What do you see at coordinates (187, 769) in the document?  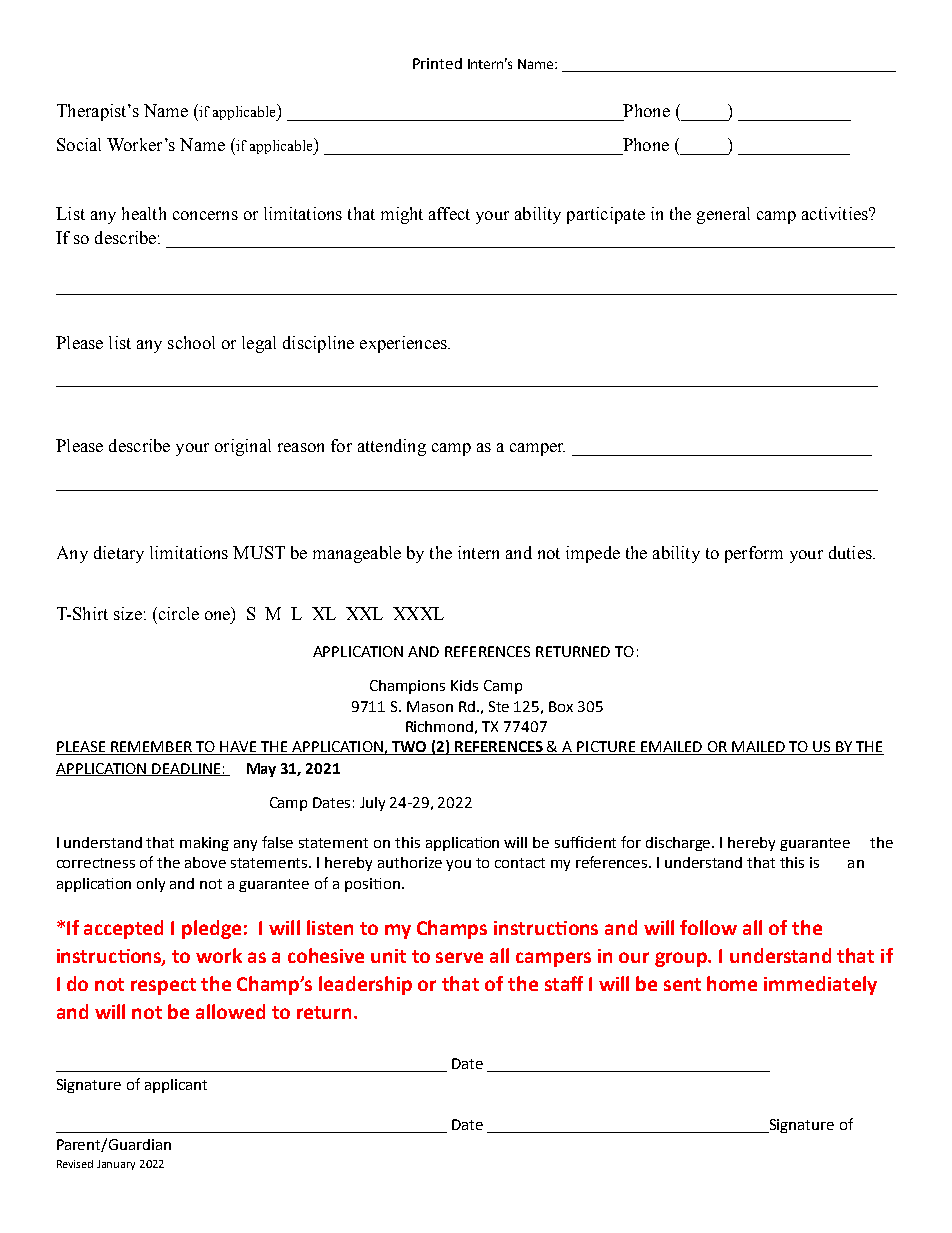 I see `DEADLINE` at bounding box center [187, 769].
